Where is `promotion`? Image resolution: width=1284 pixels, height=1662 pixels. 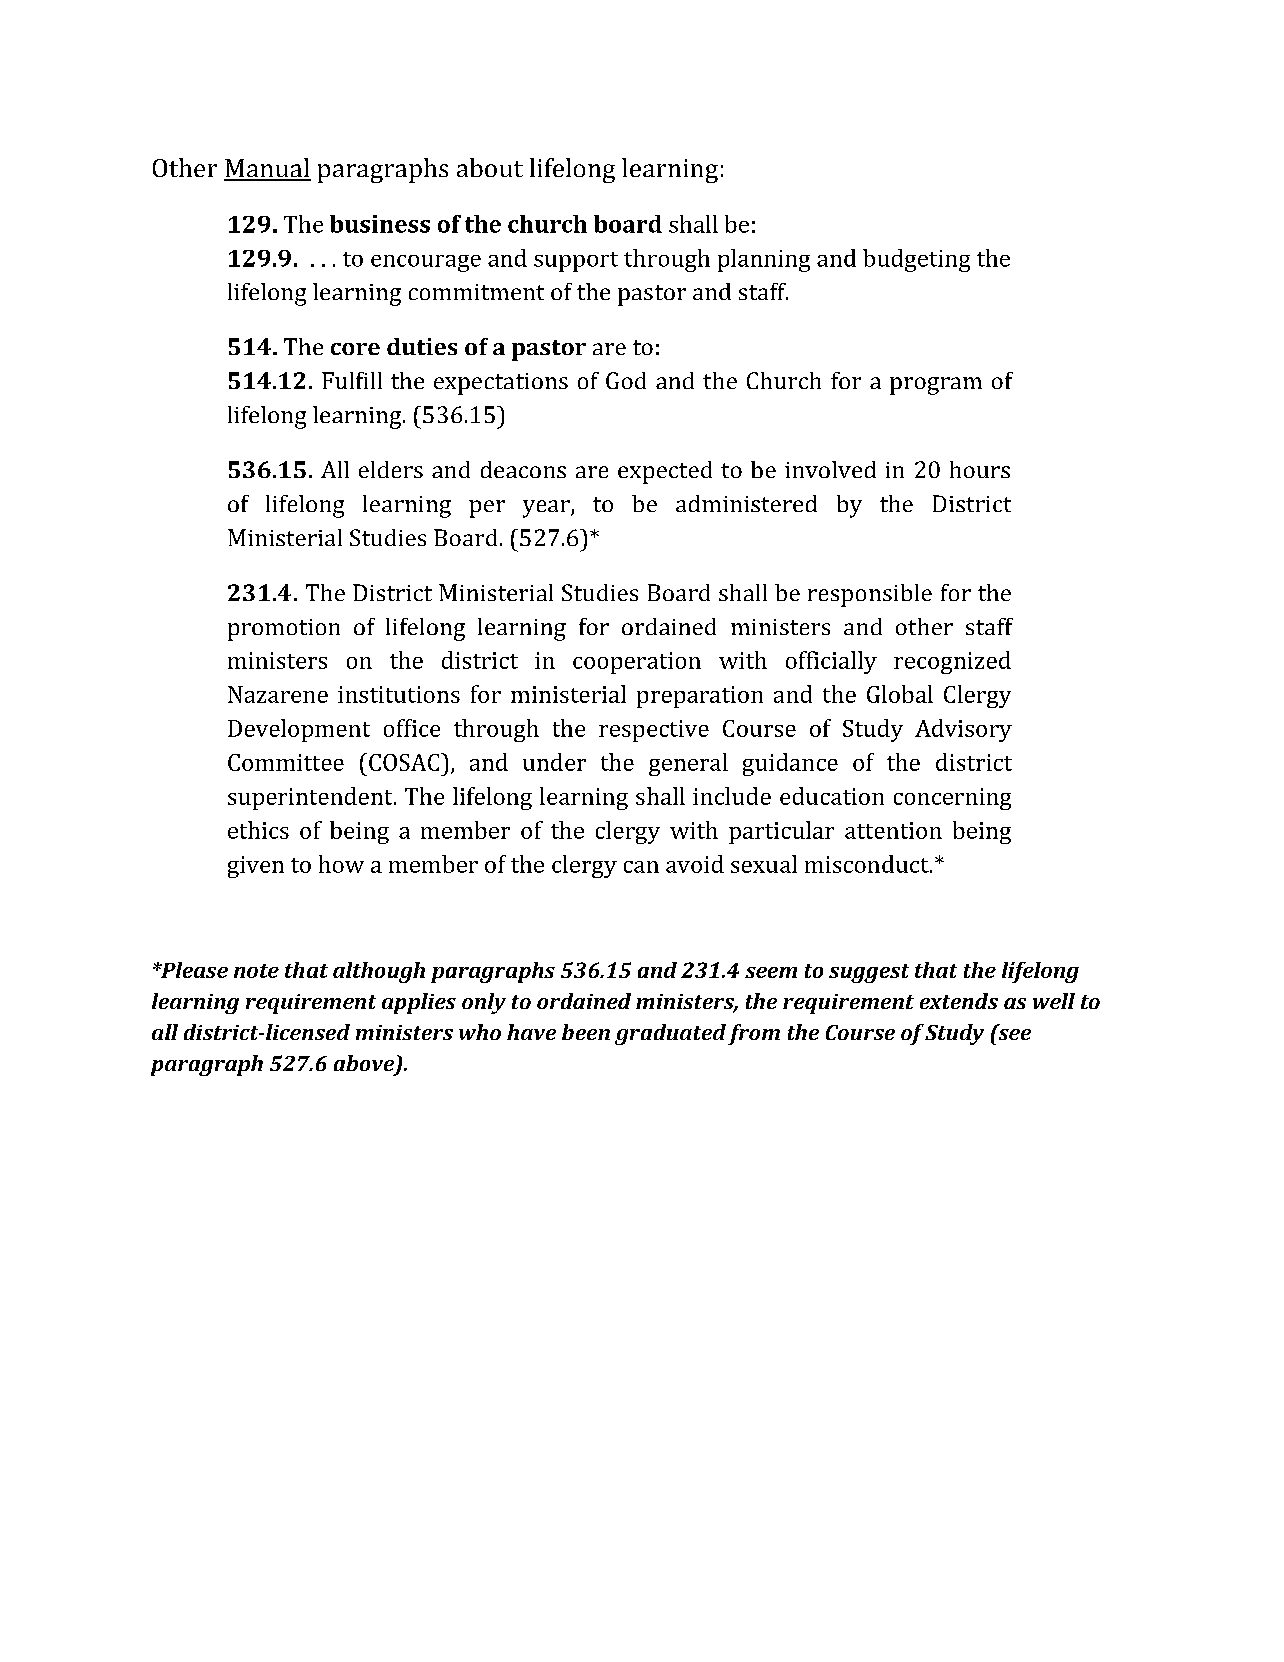 promotion is located at coordinates (284, 630).
